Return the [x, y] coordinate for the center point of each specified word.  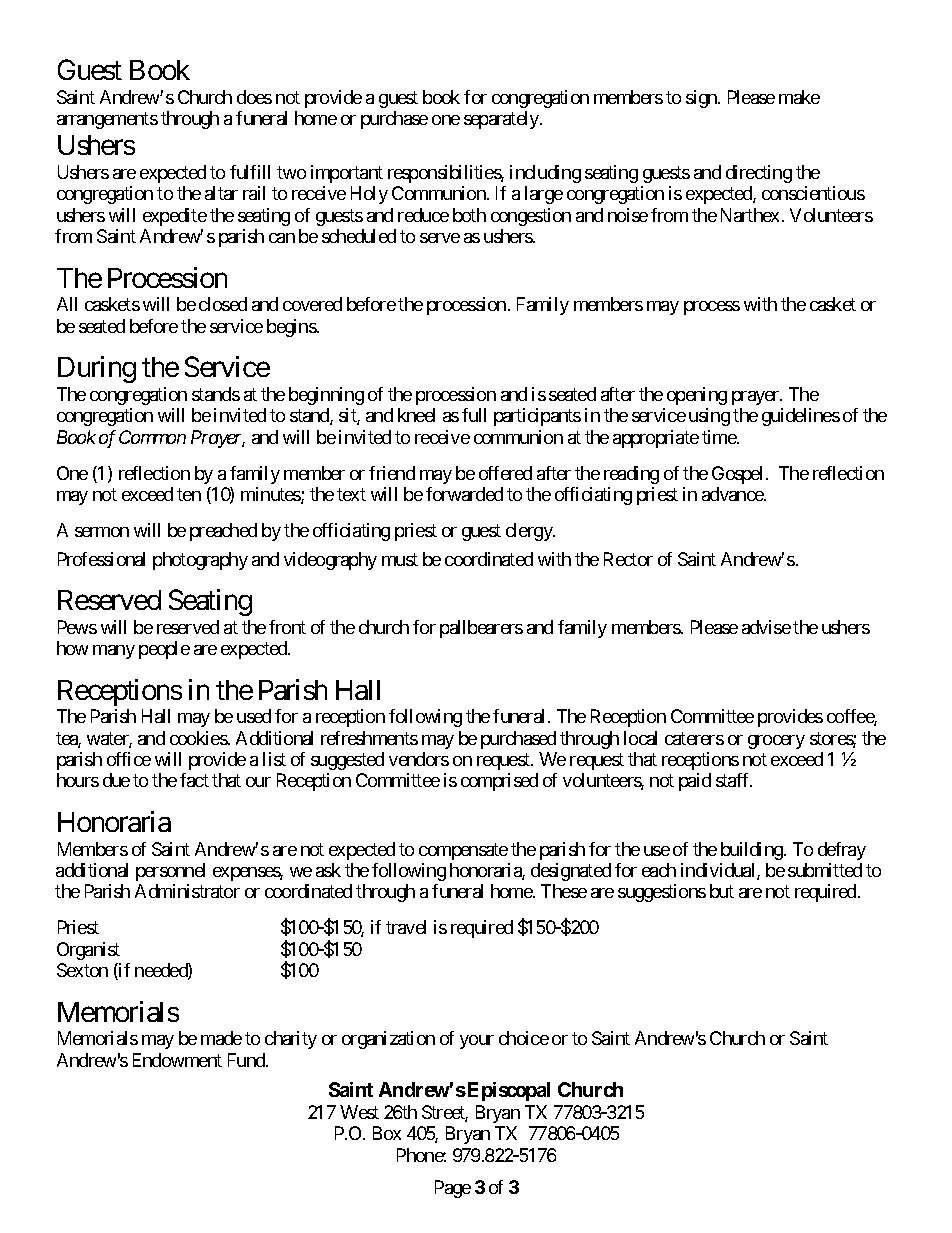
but [722, 891]
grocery [776, 742]
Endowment [177, 1060]
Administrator [187, 891]
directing [759, 174]
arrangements [107, 120]
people [164, 650]
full [474, 415]
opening [697, 396]
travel [406, 927]
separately [502, 120]
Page [453, 1189]
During [97, 369]
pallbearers [481, 629]
